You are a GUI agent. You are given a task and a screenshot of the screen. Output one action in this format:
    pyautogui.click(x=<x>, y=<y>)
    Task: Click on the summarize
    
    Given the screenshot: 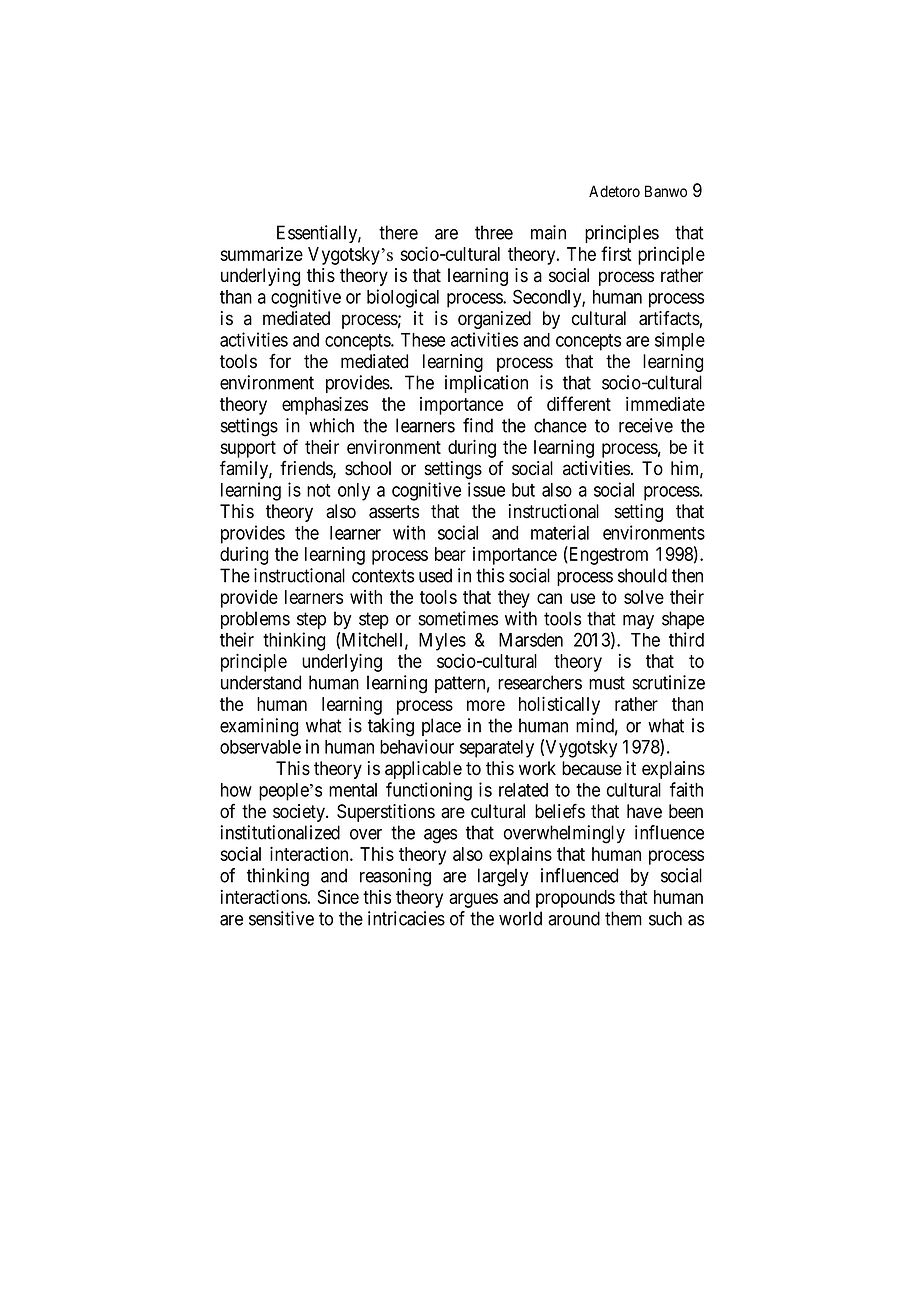 What is the action you would take?
    pyautogui.click(x=261, y=254)
